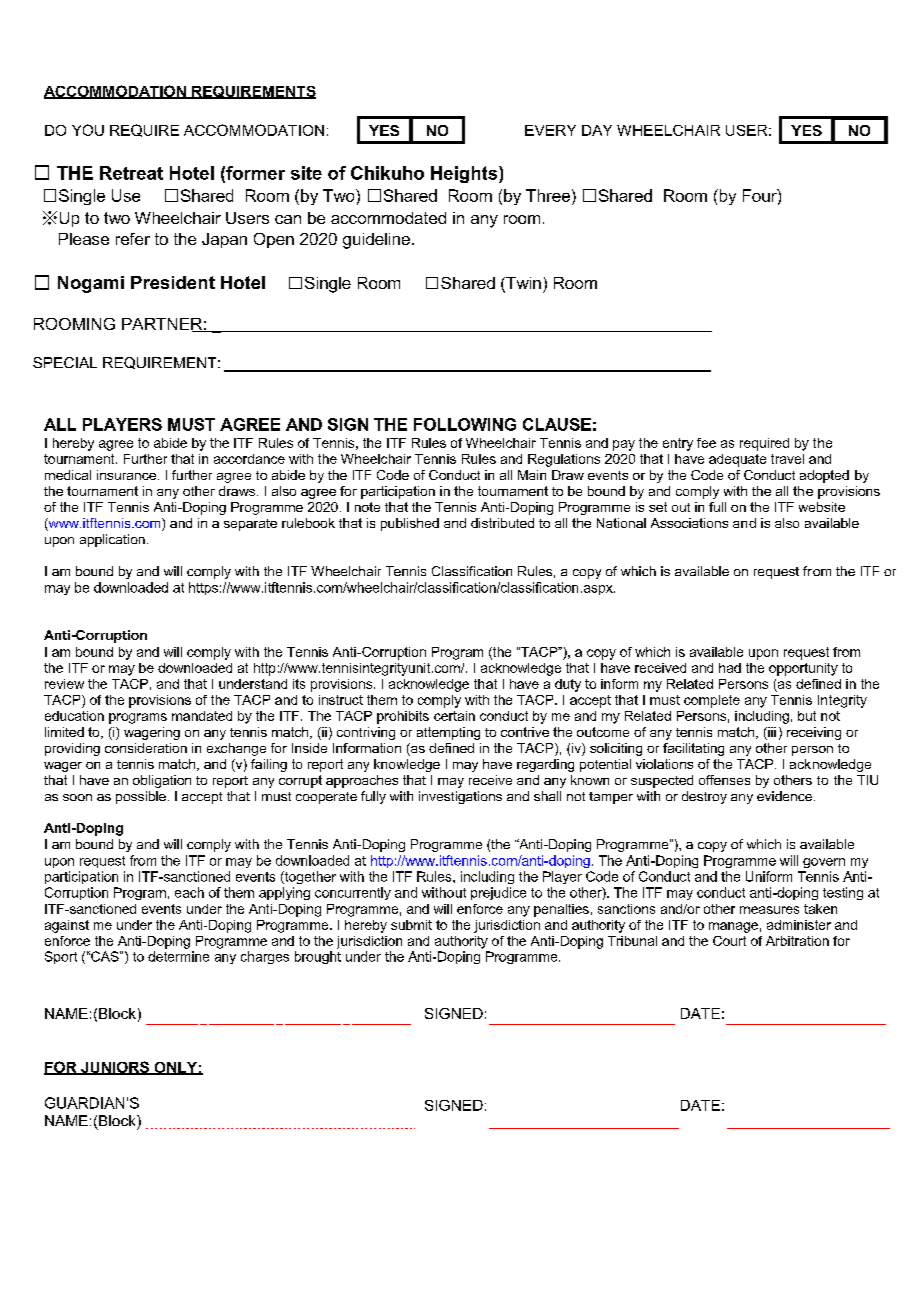 The width and height of the document is (924, 1307). What do you see at coordinates (730, 668) in the document?
I see `had` at bounding box center [730, 668].
